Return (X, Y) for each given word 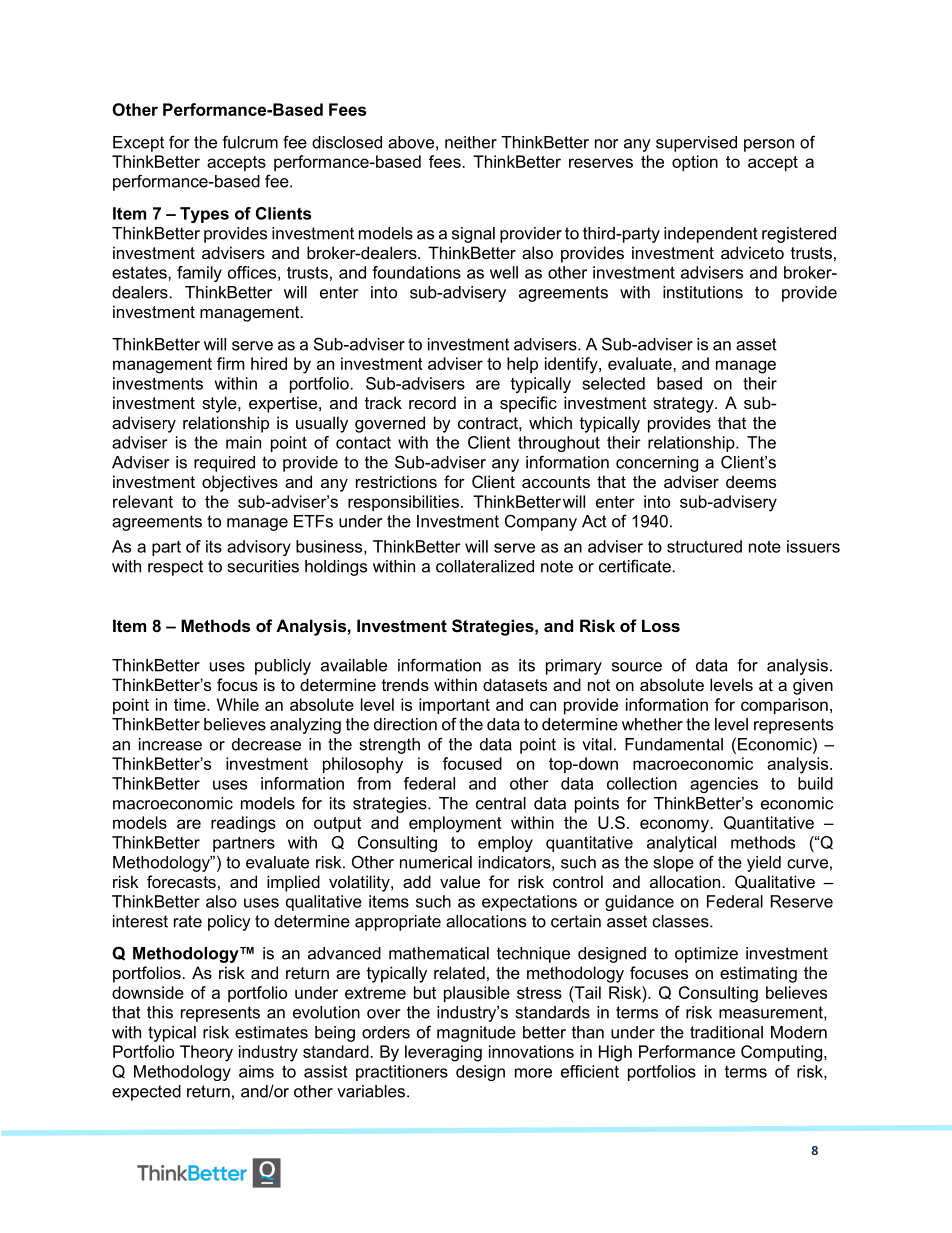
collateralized (485, 566)
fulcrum (250, 142)
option (695, 163)
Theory (206, 1053)
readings (243, 824)
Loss (661, 625)
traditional (726, 1032)
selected (613, 383)
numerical (436, 862)
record (432, 402)
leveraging (443, 1053)
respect (175, 568)
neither (471, 142)
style (220, 404)
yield (764, 864)
